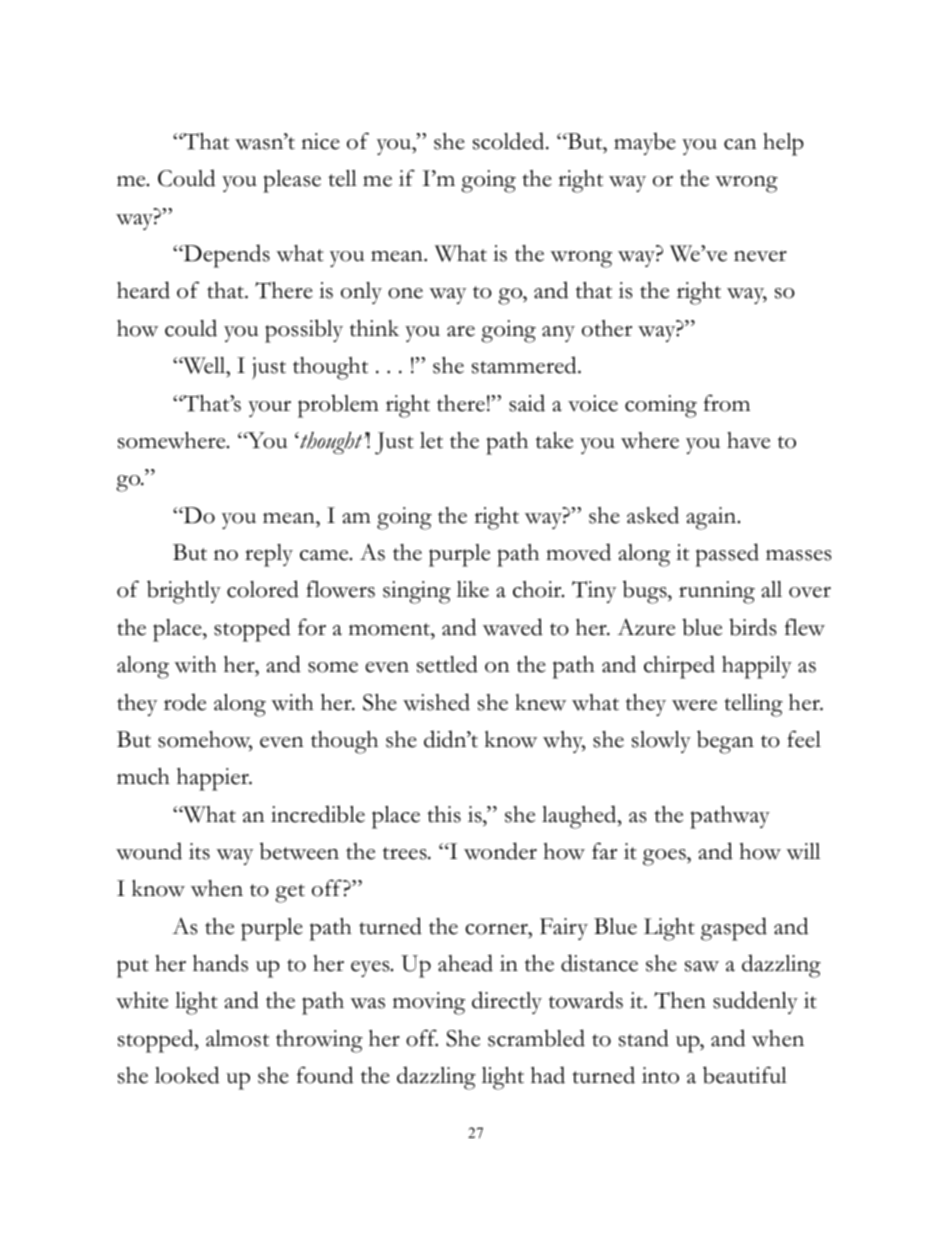 This page has height=1233, width=952. What do you see at coordinates (740, 144) in the page?
I see `can` at bounding box center [740, 144].
